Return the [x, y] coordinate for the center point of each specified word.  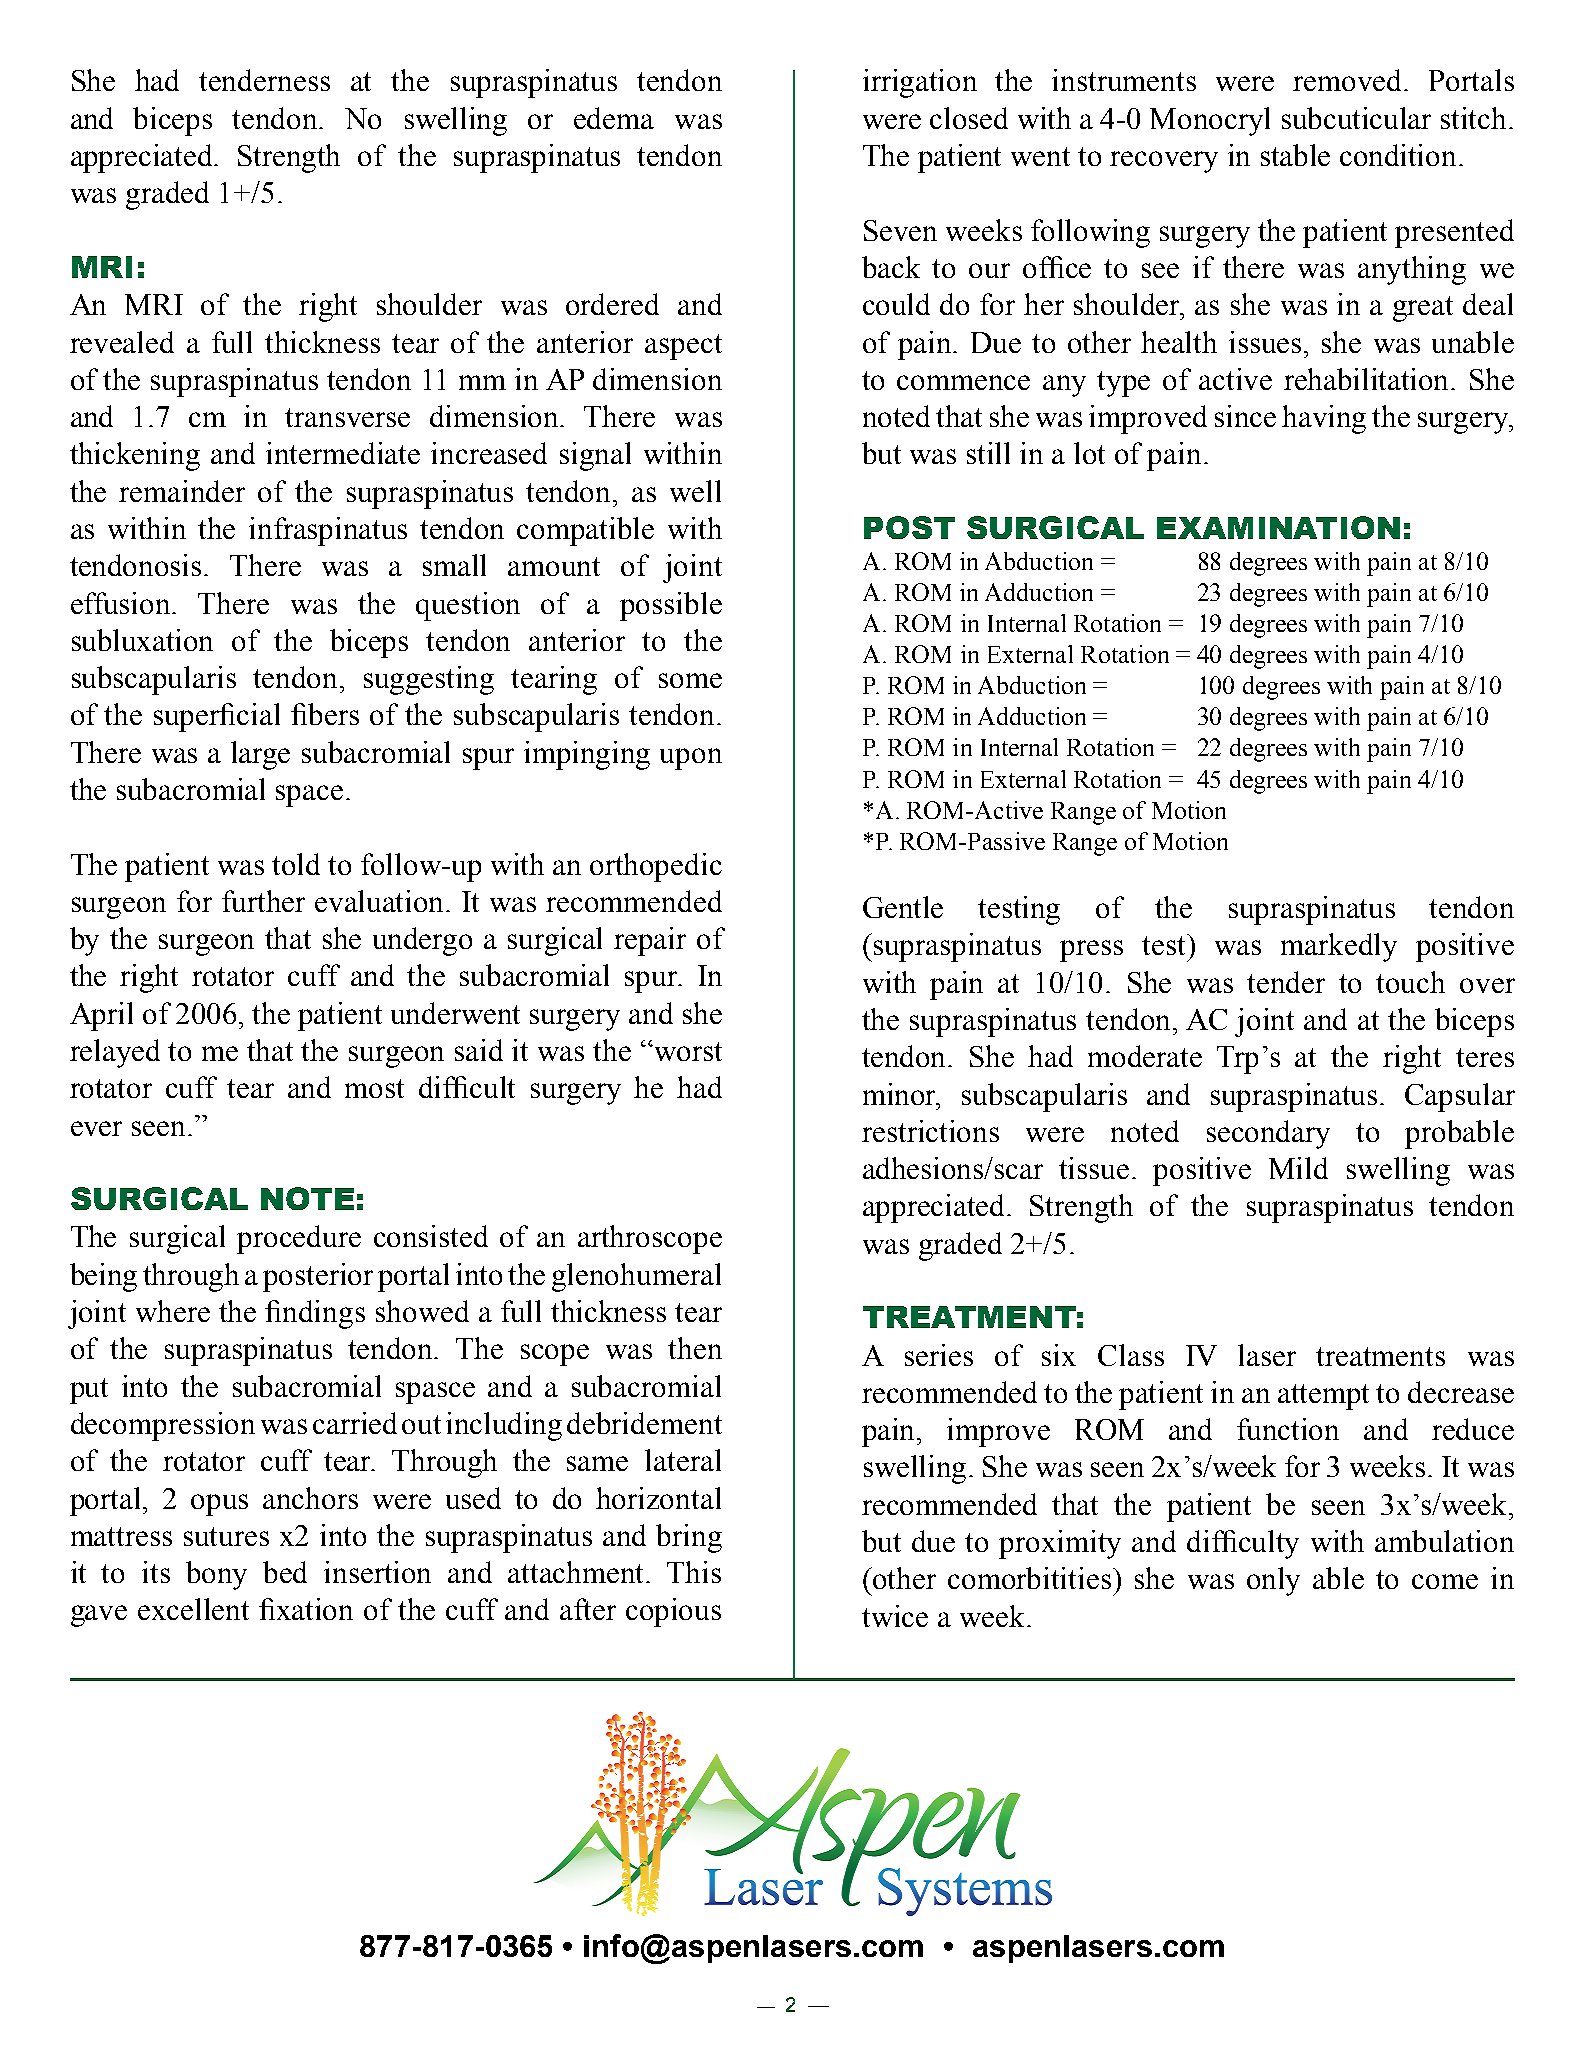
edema [614, 118]
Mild [1298, 1168]
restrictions [930, 1131]
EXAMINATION [1278, 527]
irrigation [920, 83]
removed [1349, 80]
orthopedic [656, 867]
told [296, 864]
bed [285, 1572]
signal [595, 456]
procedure [299, 1239]
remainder [182, 491]
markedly [1339, 947]
